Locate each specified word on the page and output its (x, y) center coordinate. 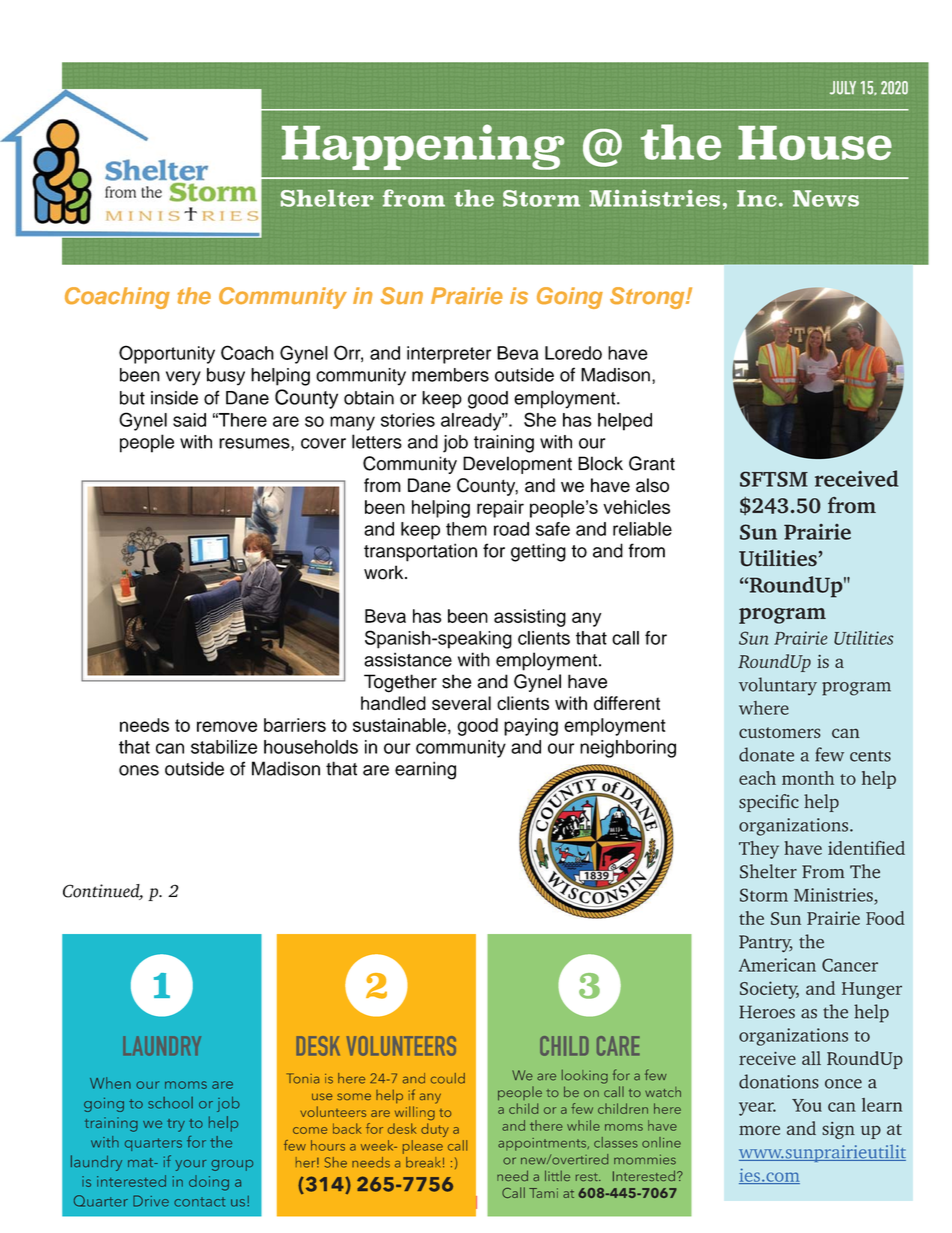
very (183, 378)
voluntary (778, 686)
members (450, 375)
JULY (843, 88)
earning (425, 770)
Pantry (766, 943)
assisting (530, 618)
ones (139, 770)
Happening (423, 147)
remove (227, 726)
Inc (757, 198)
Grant (652, 463)
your (190, 1165)
